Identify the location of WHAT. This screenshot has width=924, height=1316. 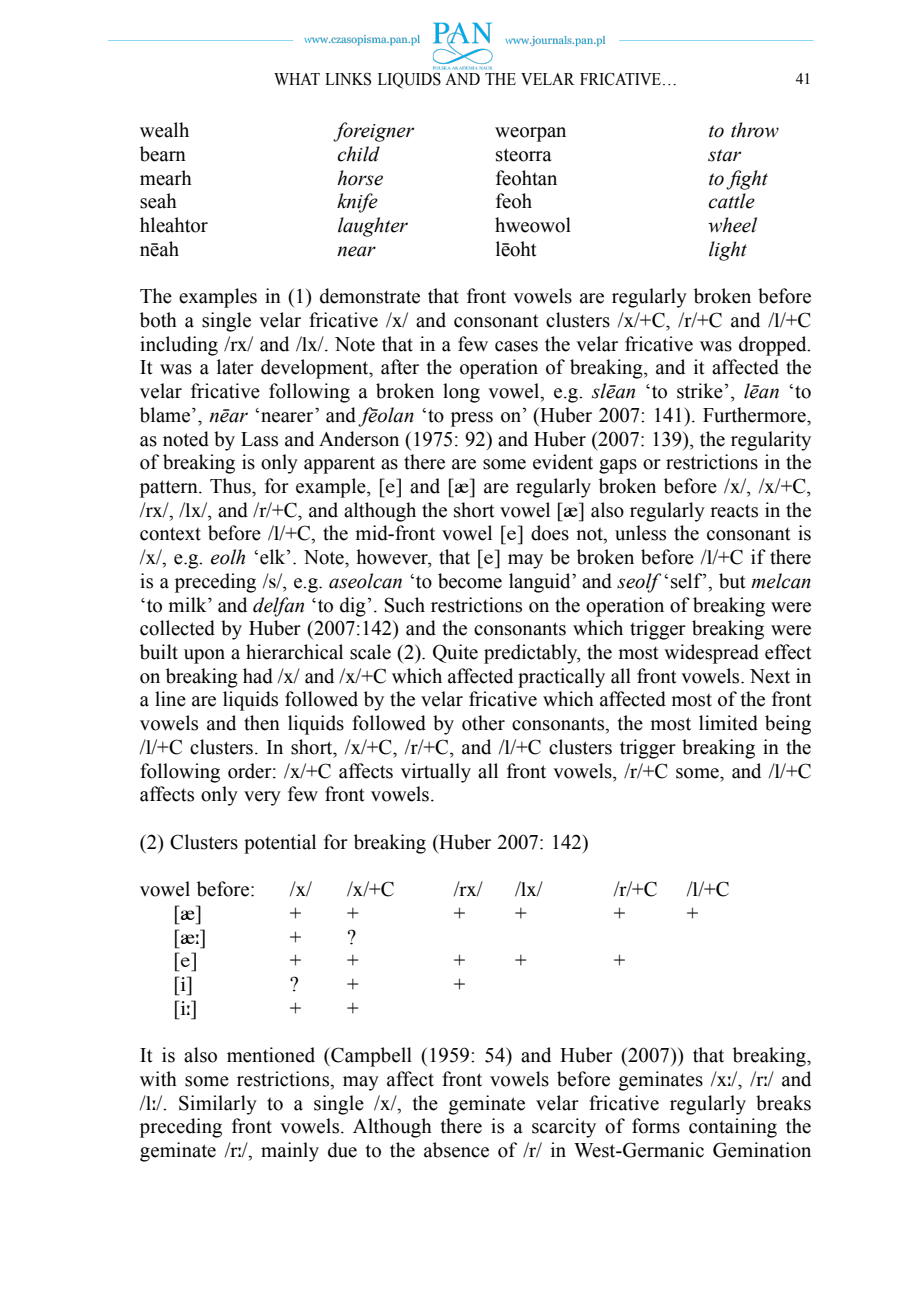
(297, 79).
